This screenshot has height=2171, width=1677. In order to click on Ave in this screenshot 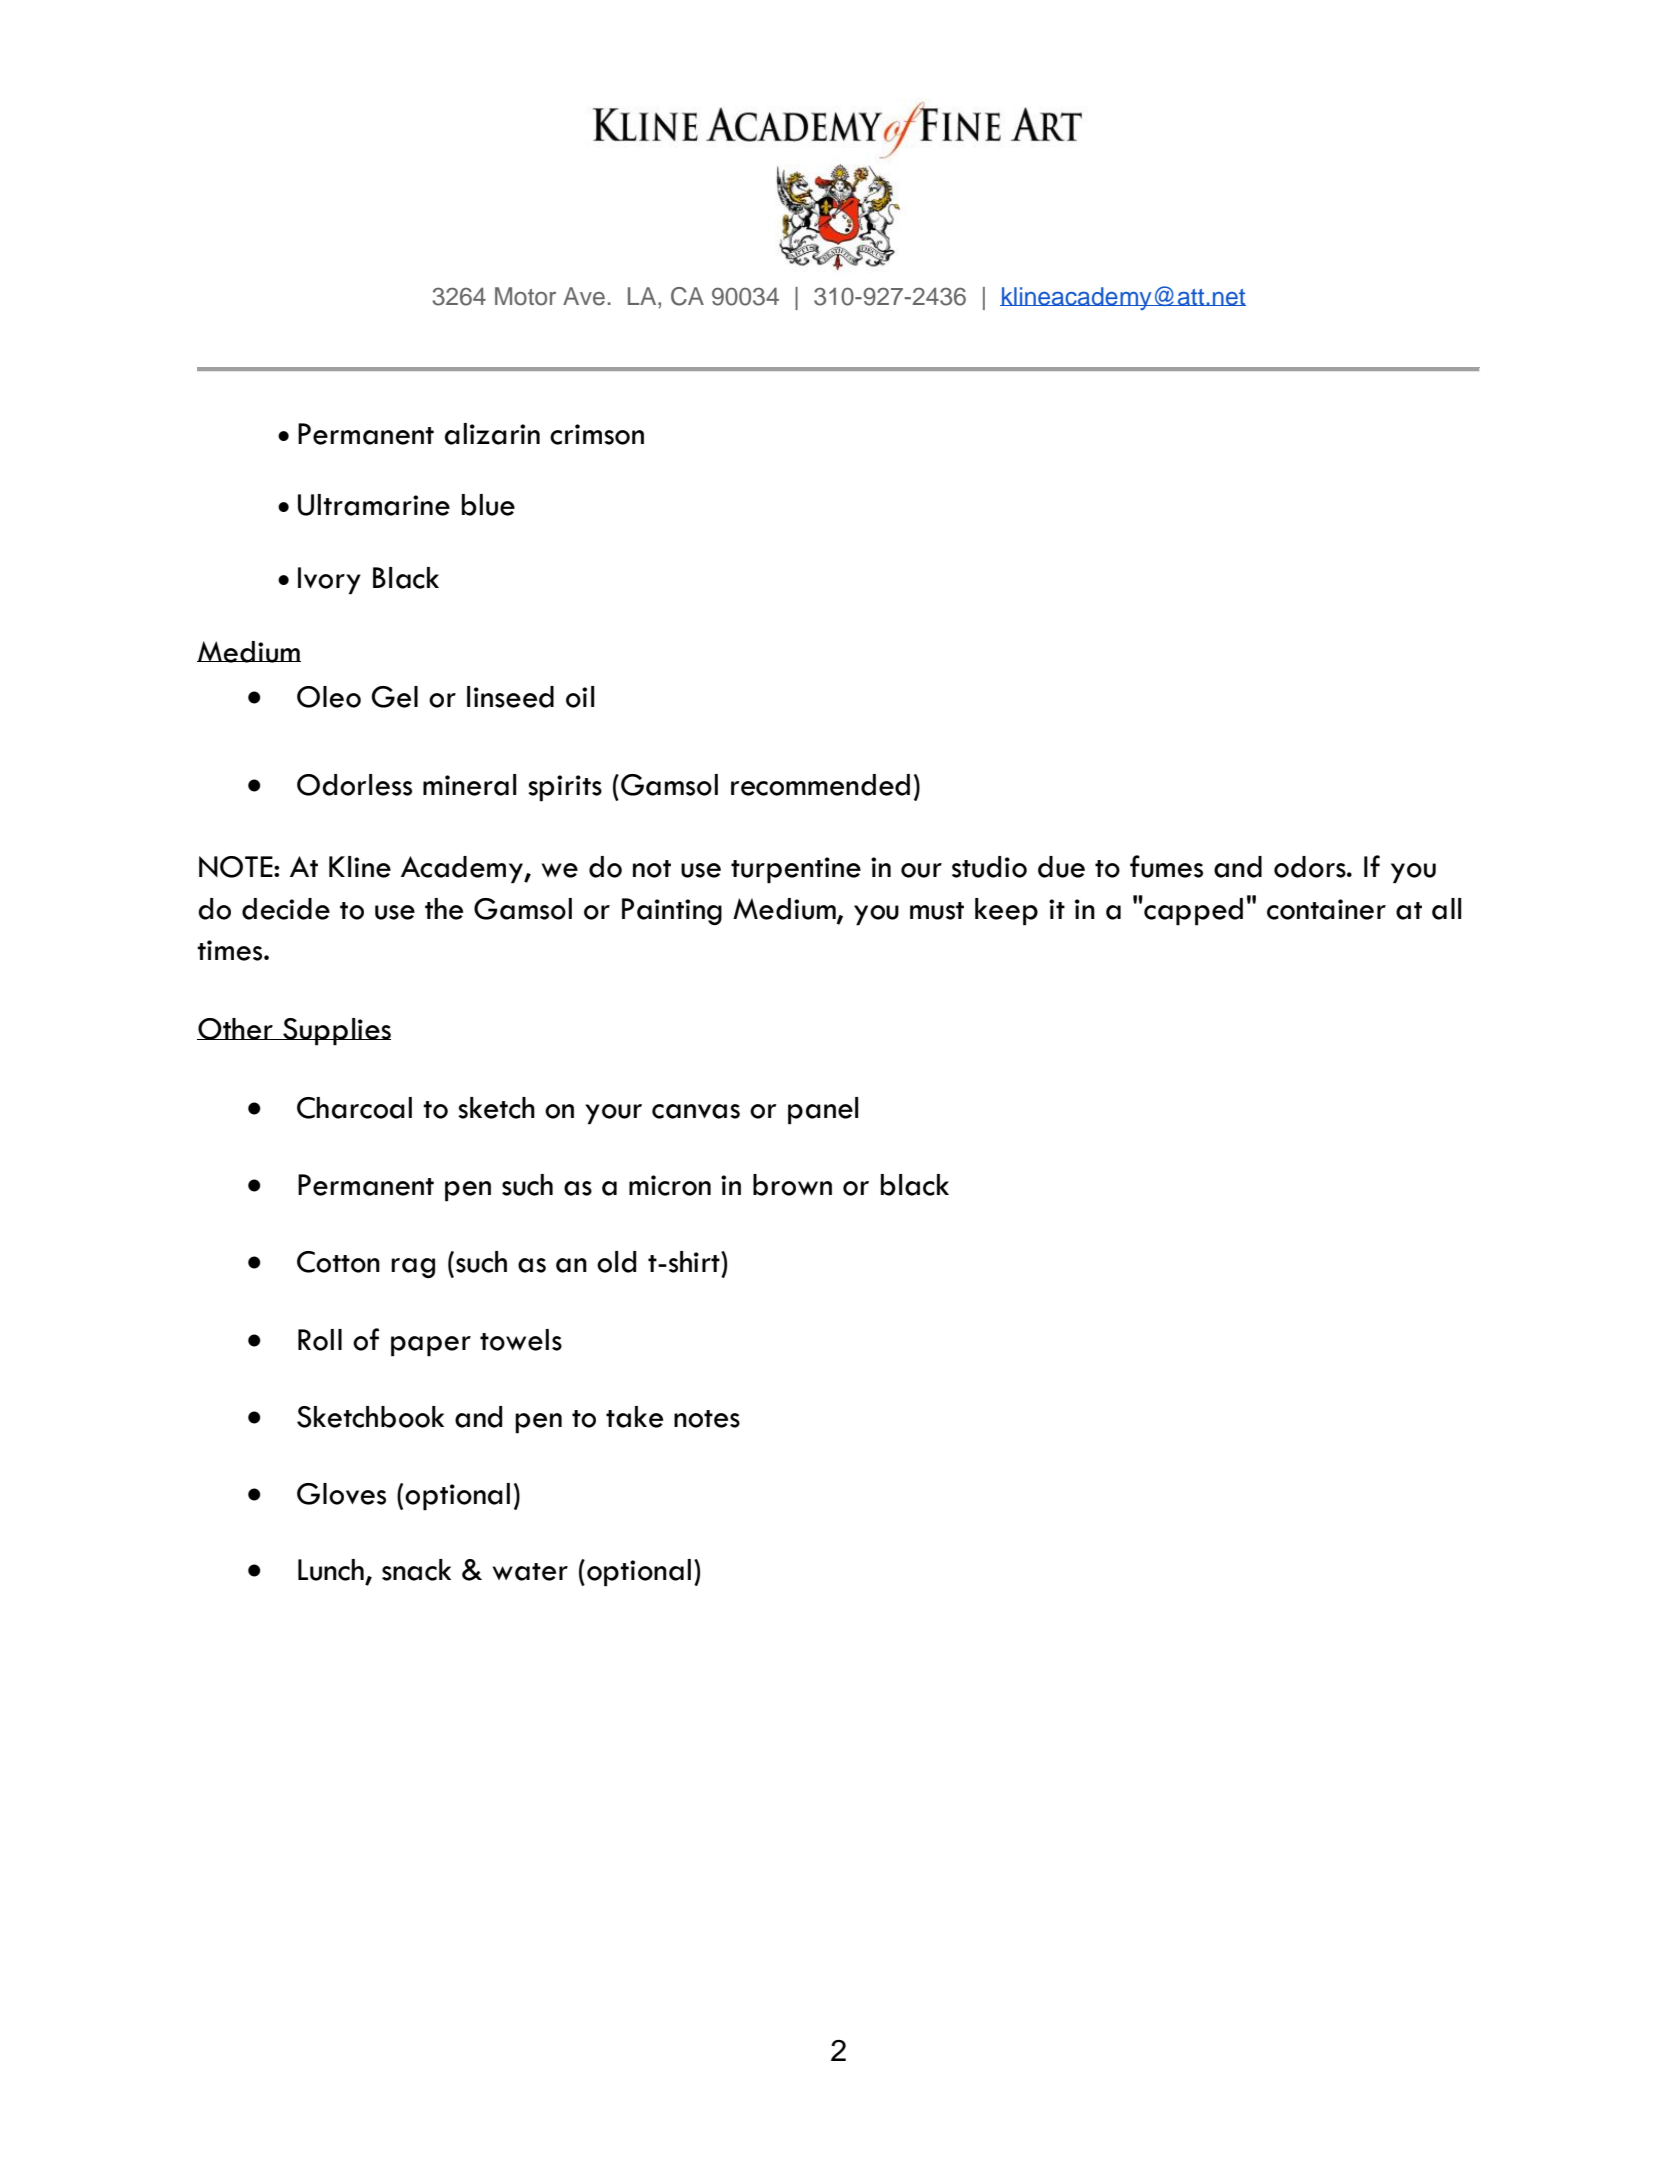, I will do `click(584, 296)`.
